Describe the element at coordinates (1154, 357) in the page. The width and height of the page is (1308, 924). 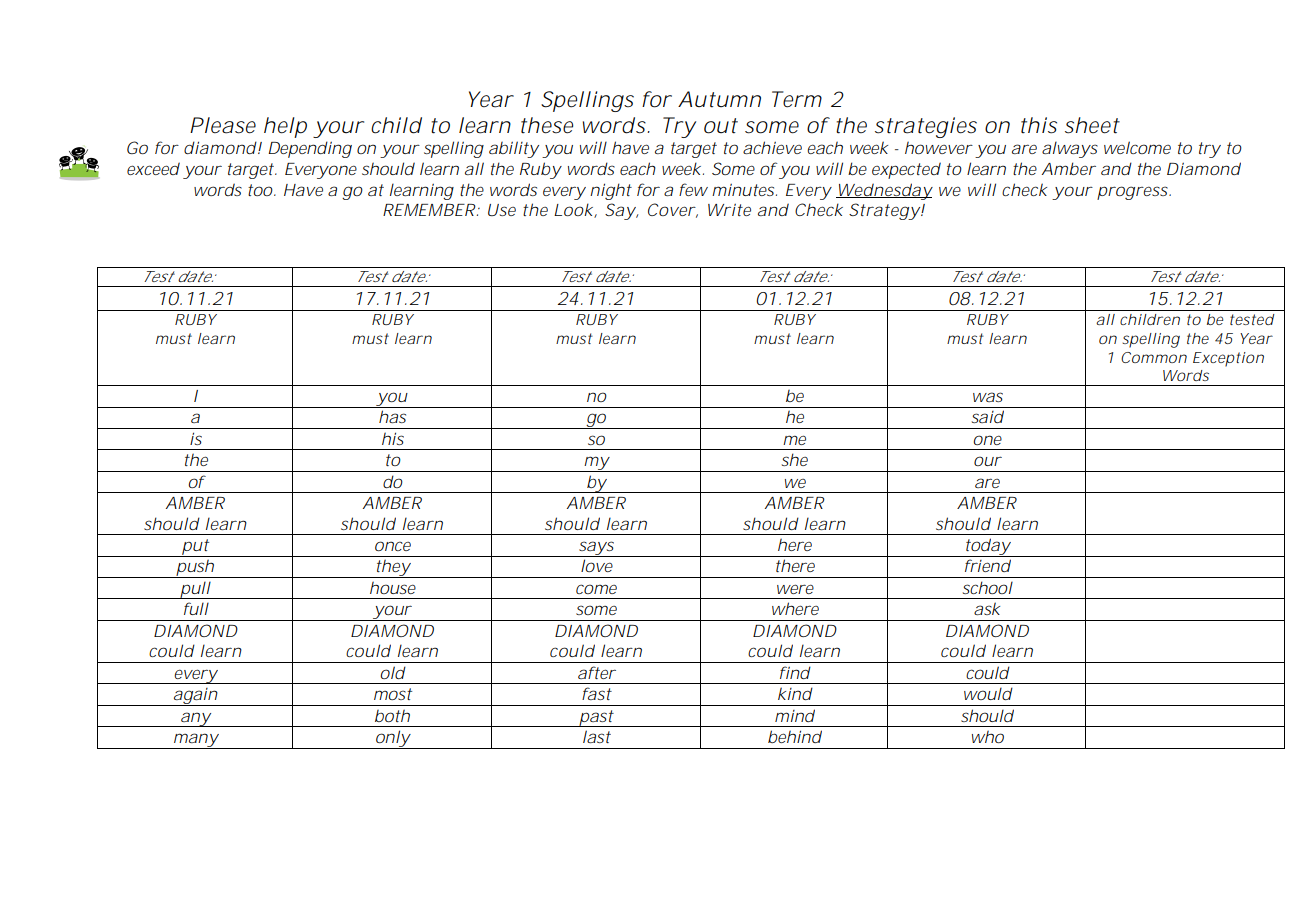
I see `Common` at that location.
